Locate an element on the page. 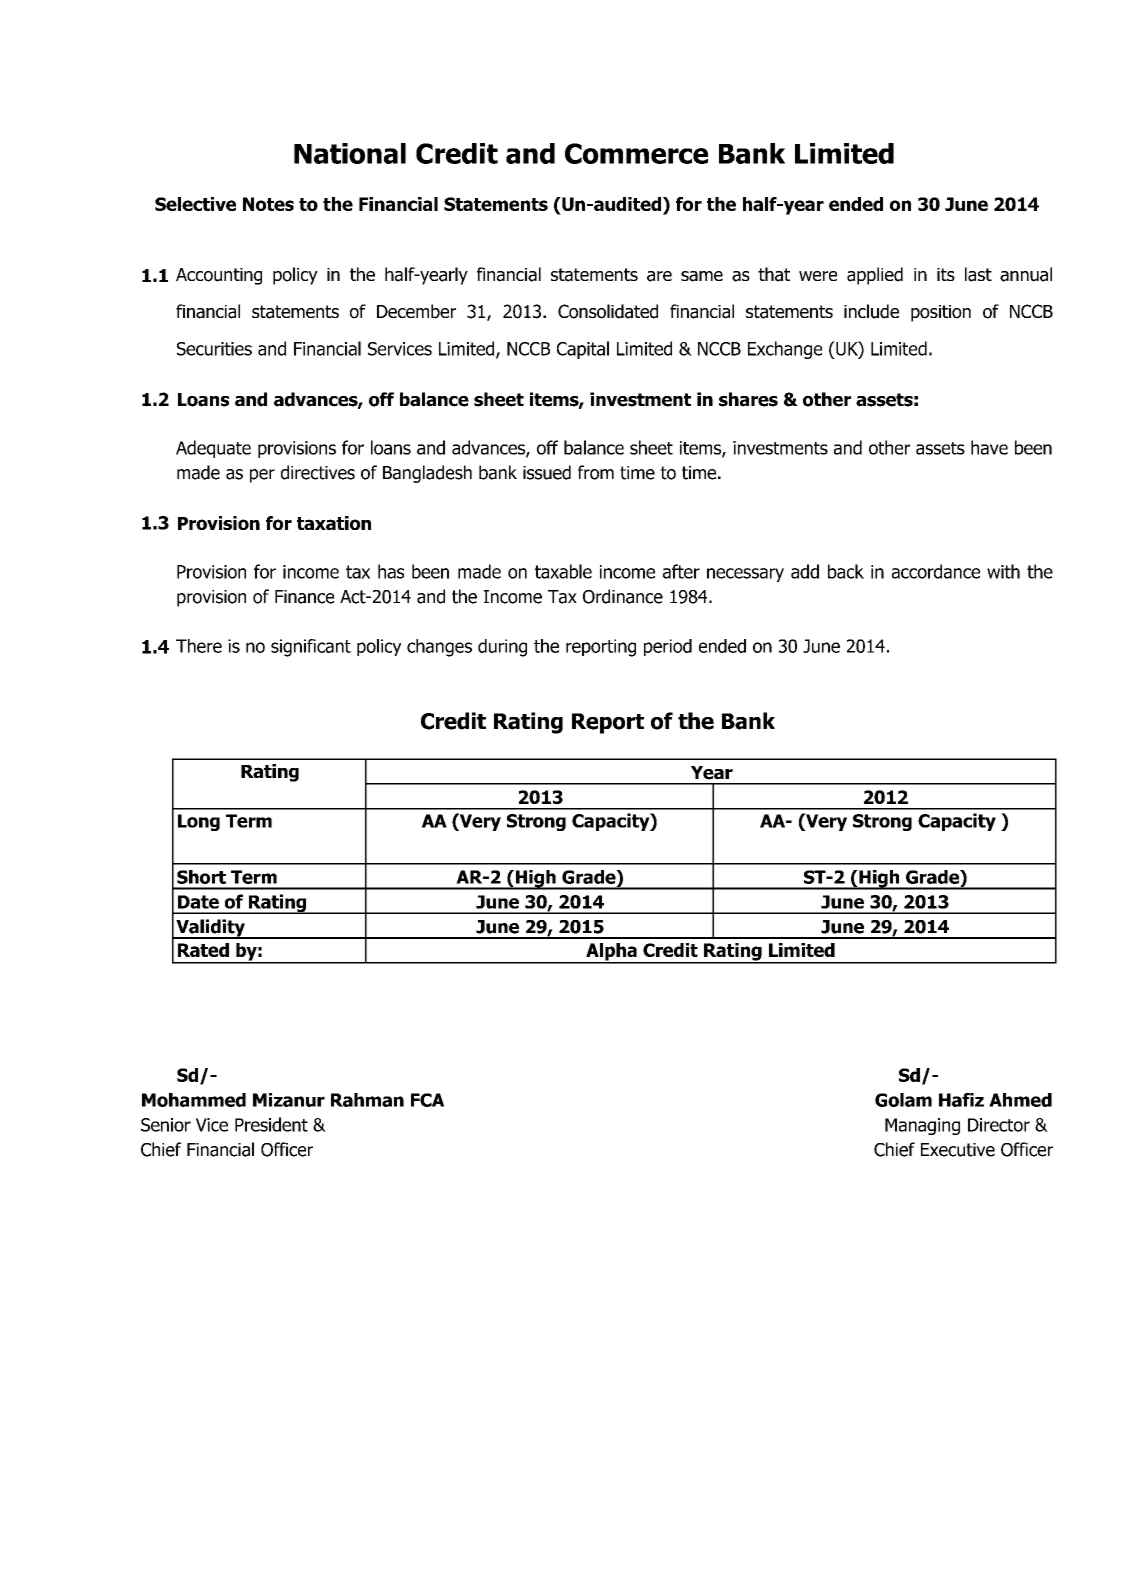 This image has width=1127, height=1595. its is located at coordinates (946, 274).
